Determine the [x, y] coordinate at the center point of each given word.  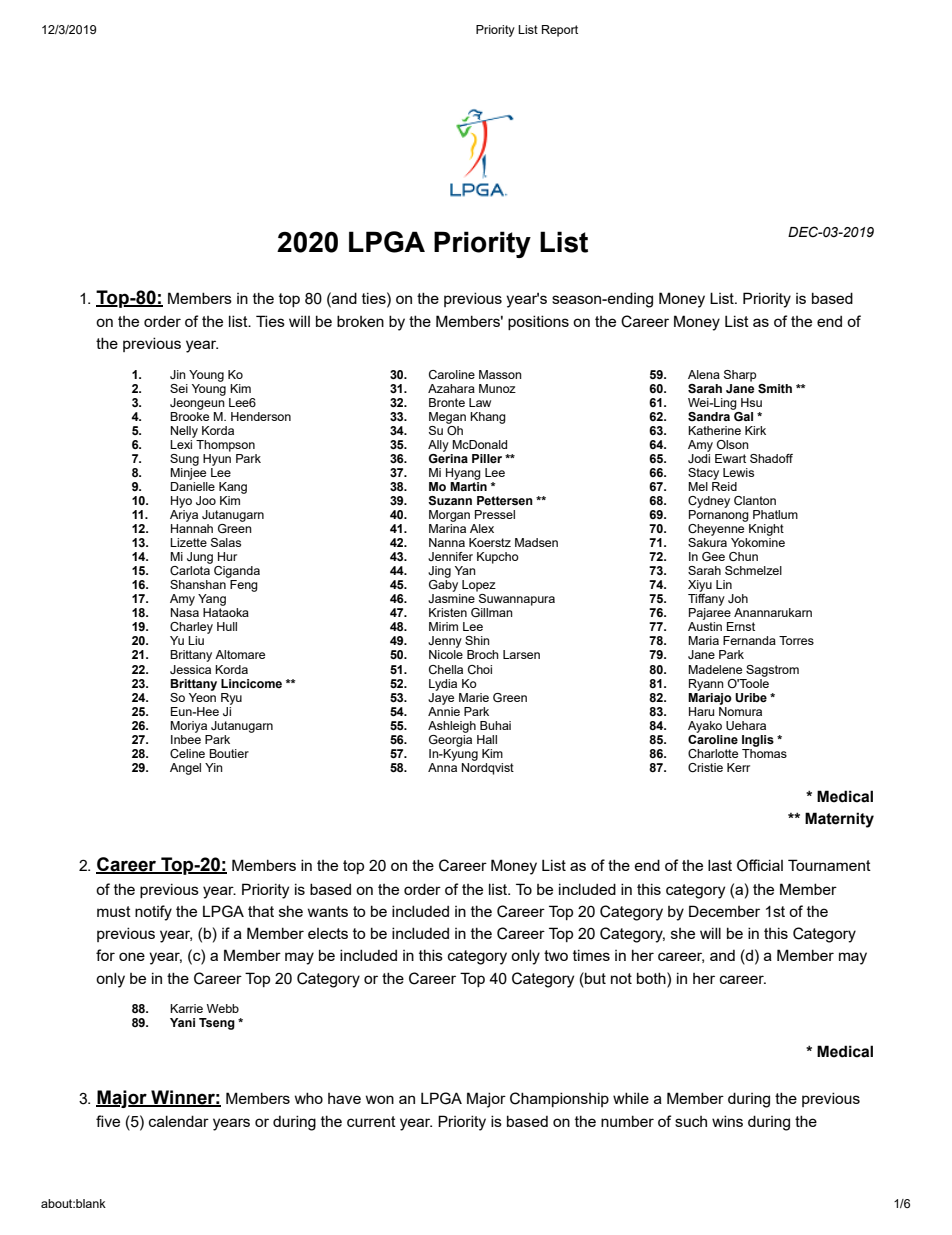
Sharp [740, 376]
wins [727, 1121]
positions [538, 322]
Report [560, 31]
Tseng [217, 1024]
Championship [559, 1099]
